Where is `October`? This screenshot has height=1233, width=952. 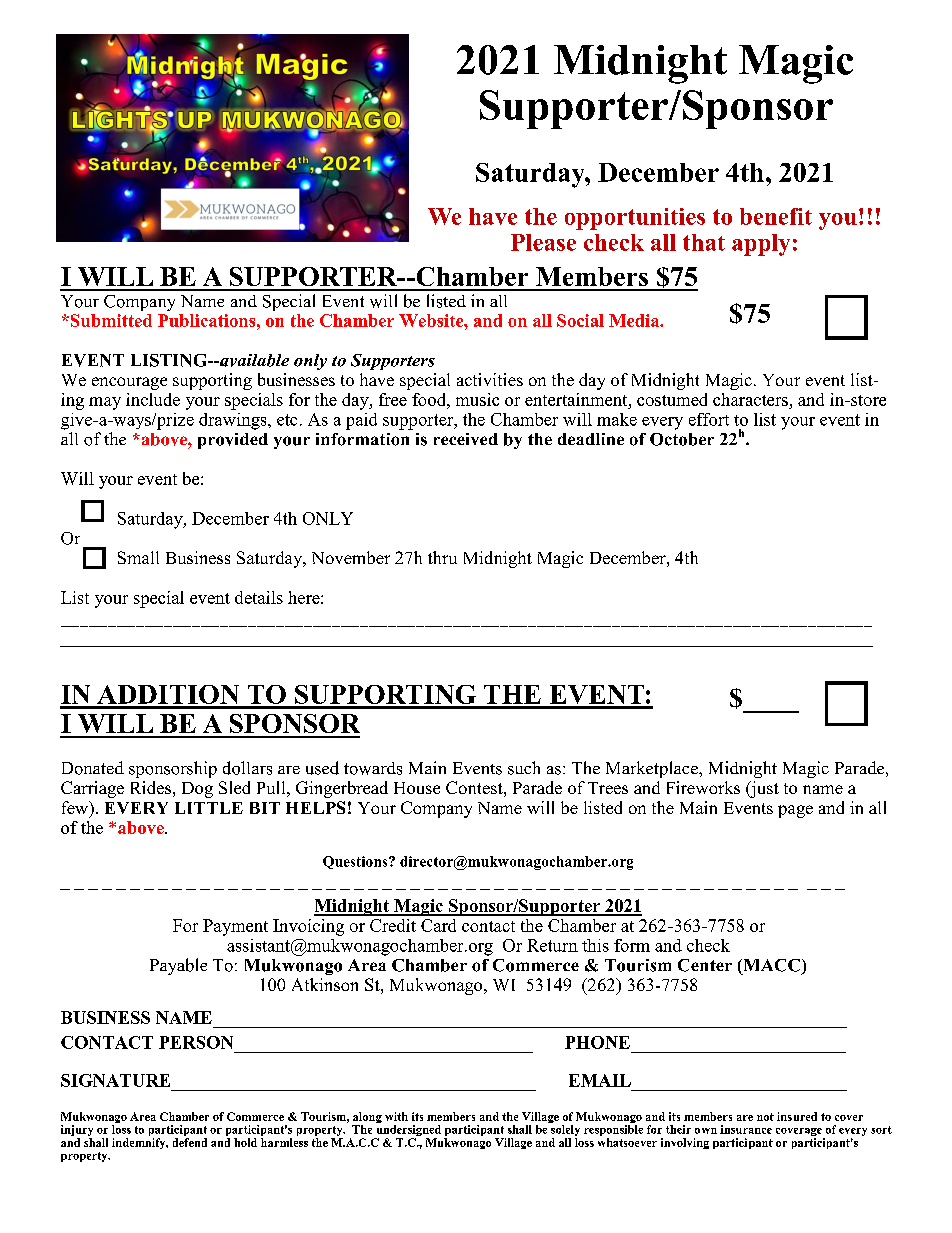 October is located at coordinates (682, 439).
